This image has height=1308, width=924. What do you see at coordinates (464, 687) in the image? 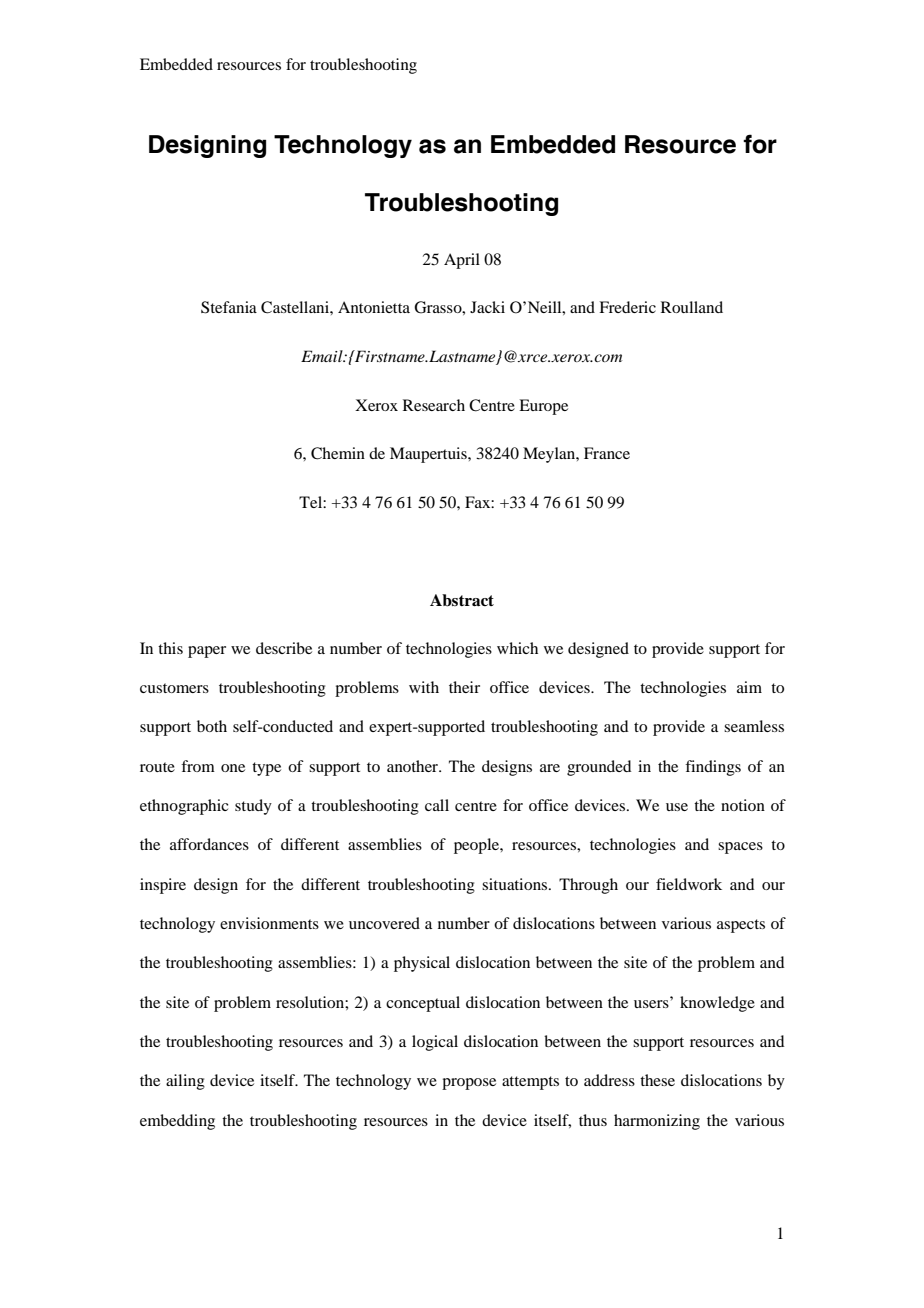
I see `their` at bounding box center [464, 687].
